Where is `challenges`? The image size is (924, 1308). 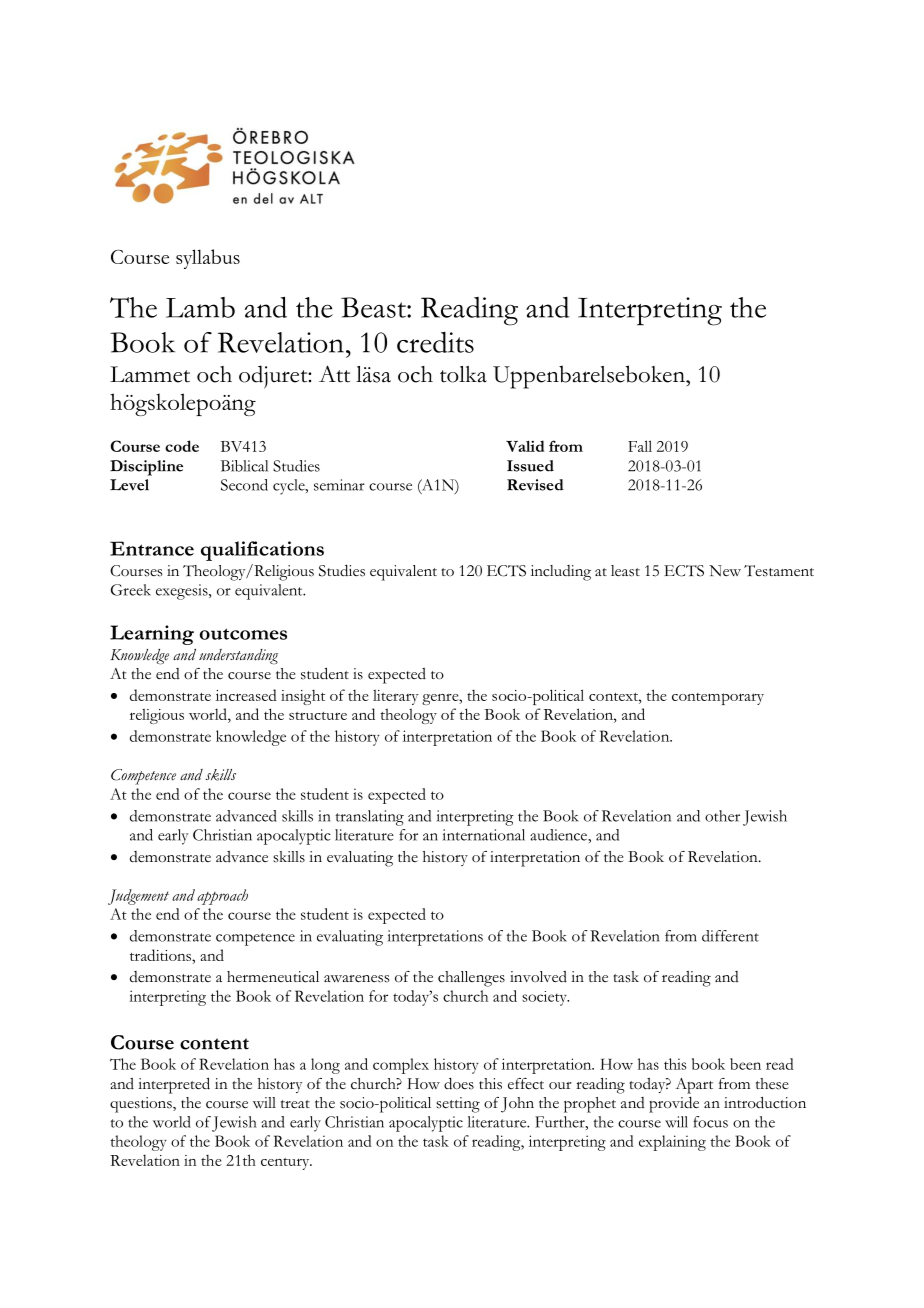 challenges is located at coordinates (471, 979).
